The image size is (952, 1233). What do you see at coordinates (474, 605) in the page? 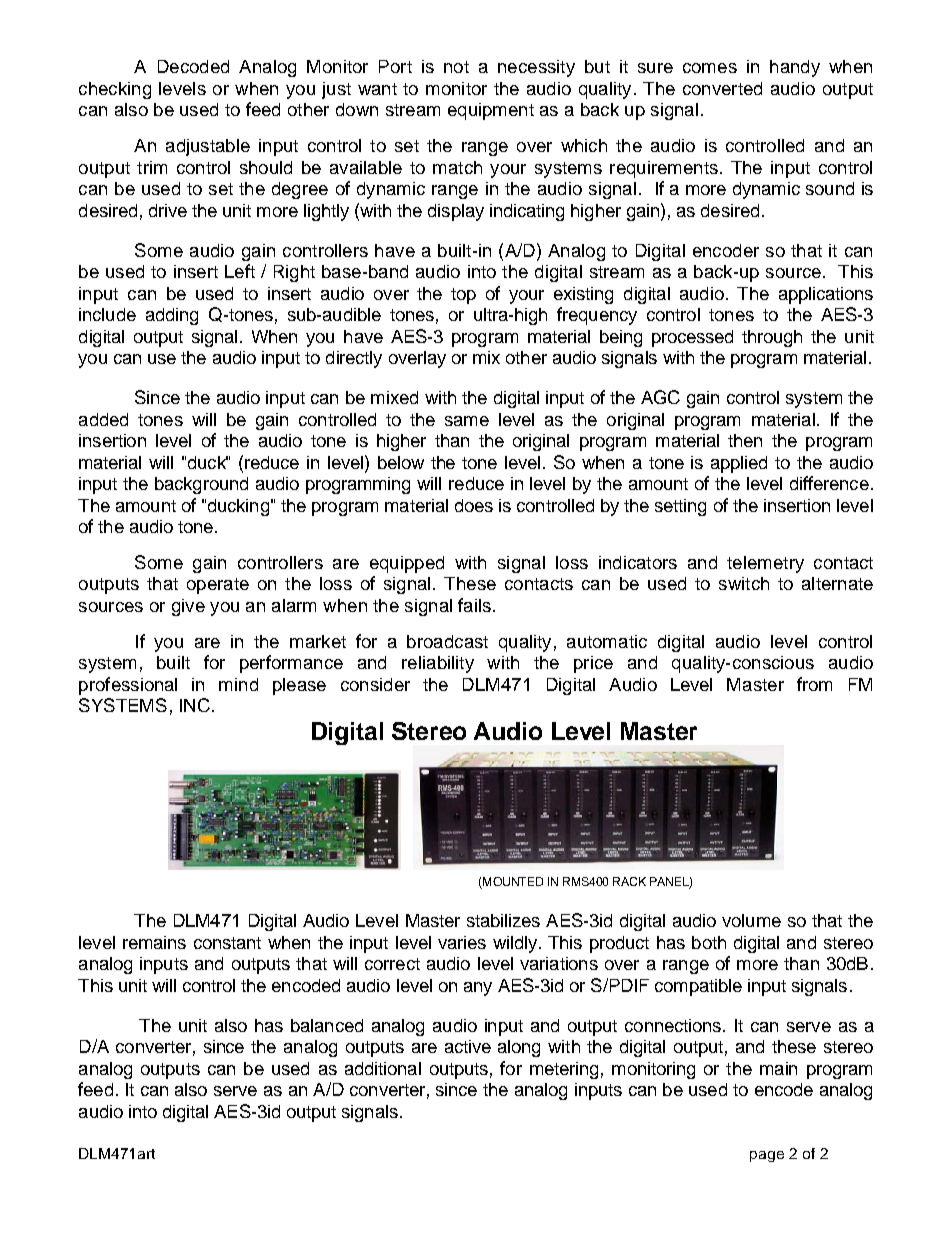
I see `fails` at bounding box center [474, 605].
